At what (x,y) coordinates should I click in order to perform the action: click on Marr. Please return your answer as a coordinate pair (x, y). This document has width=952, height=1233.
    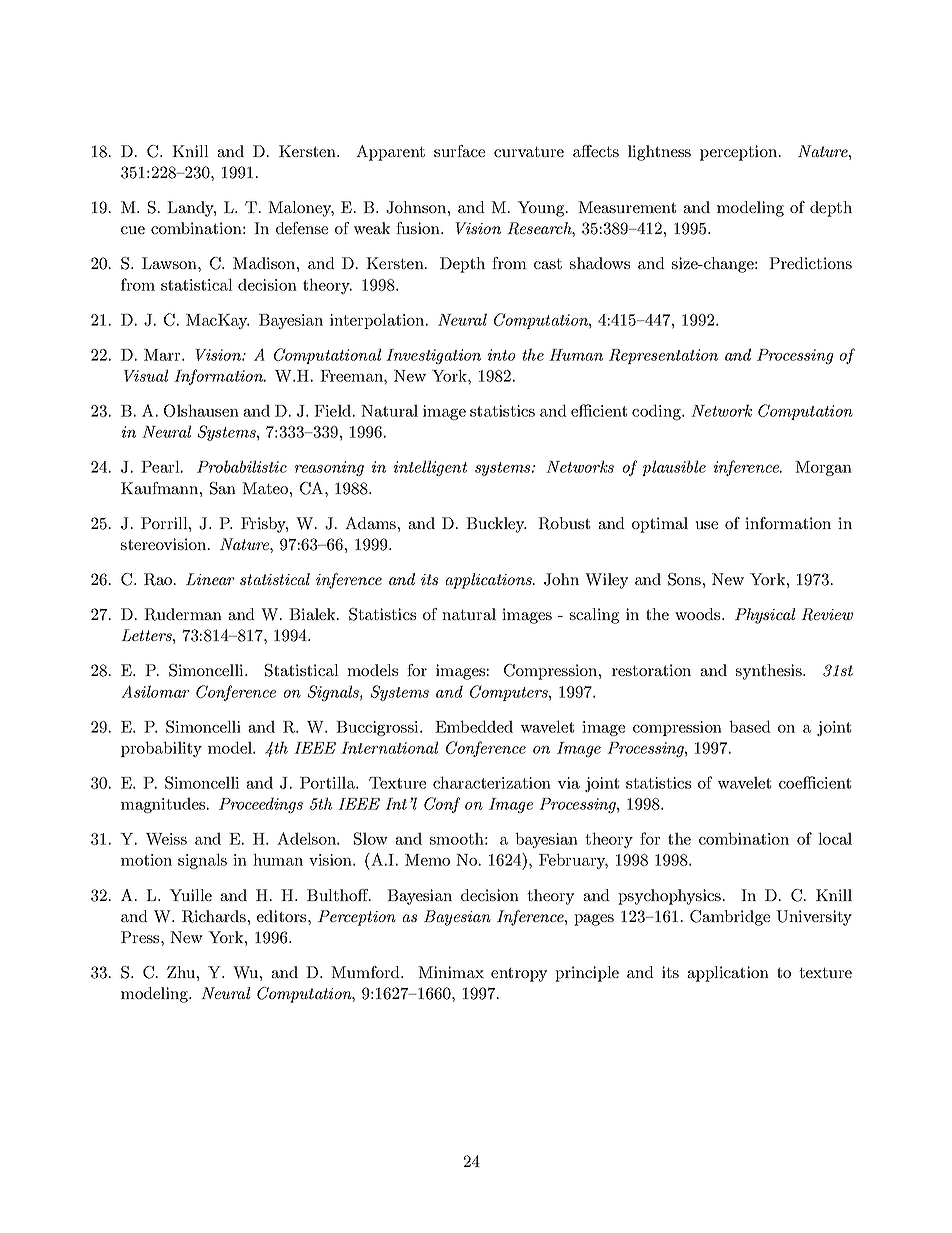
    Looking at the image, I should click on (163, 355).
